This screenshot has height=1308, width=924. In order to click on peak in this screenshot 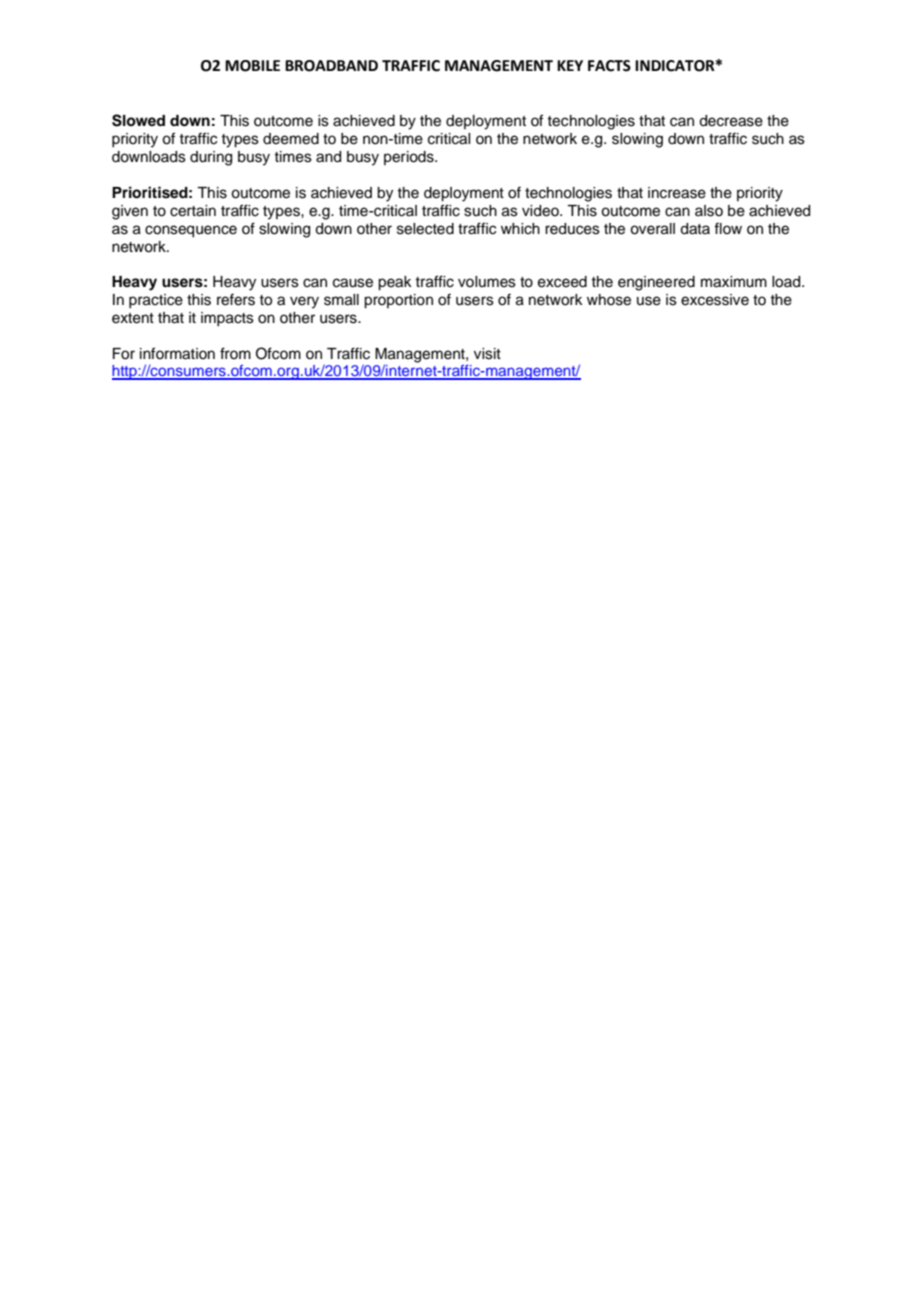, I will do `click(395, 283)`.
